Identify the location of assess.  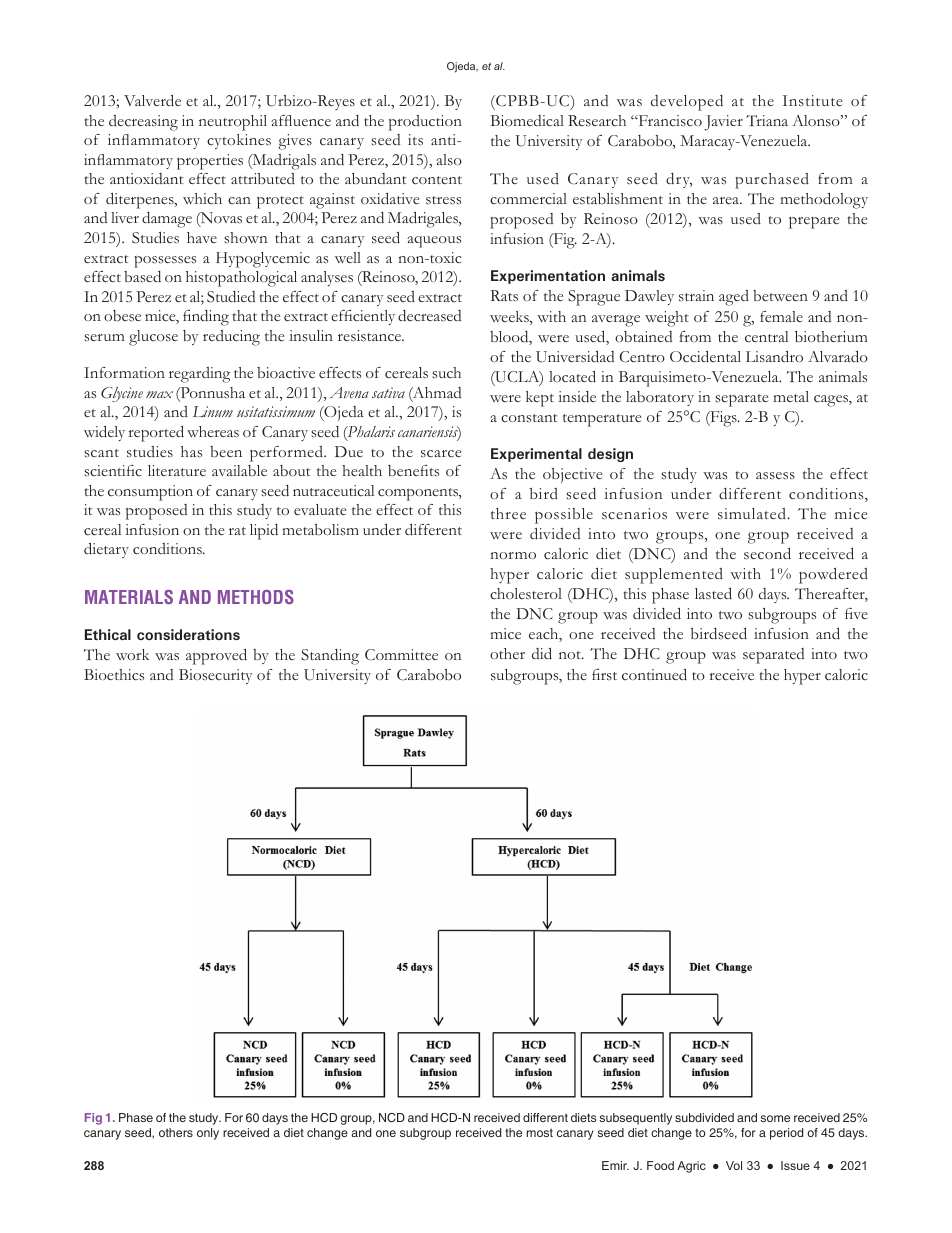
(775, 476).
